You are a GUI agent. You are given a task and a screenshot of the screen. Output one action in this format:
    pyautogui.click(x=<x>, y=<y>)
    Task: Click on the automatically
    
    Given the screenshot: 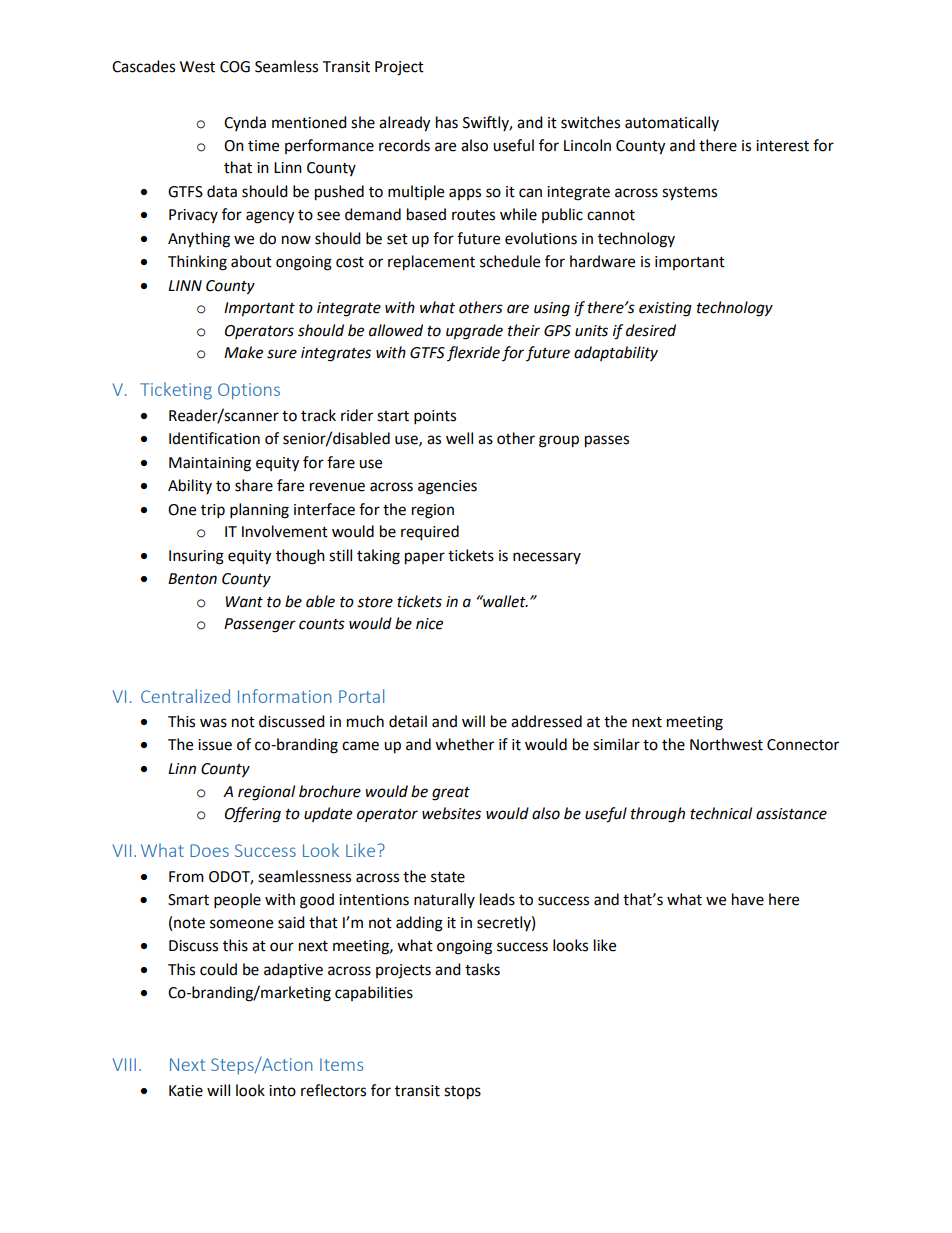 What is the action you would take?
    pyautogui.click(x=672, y=123)
